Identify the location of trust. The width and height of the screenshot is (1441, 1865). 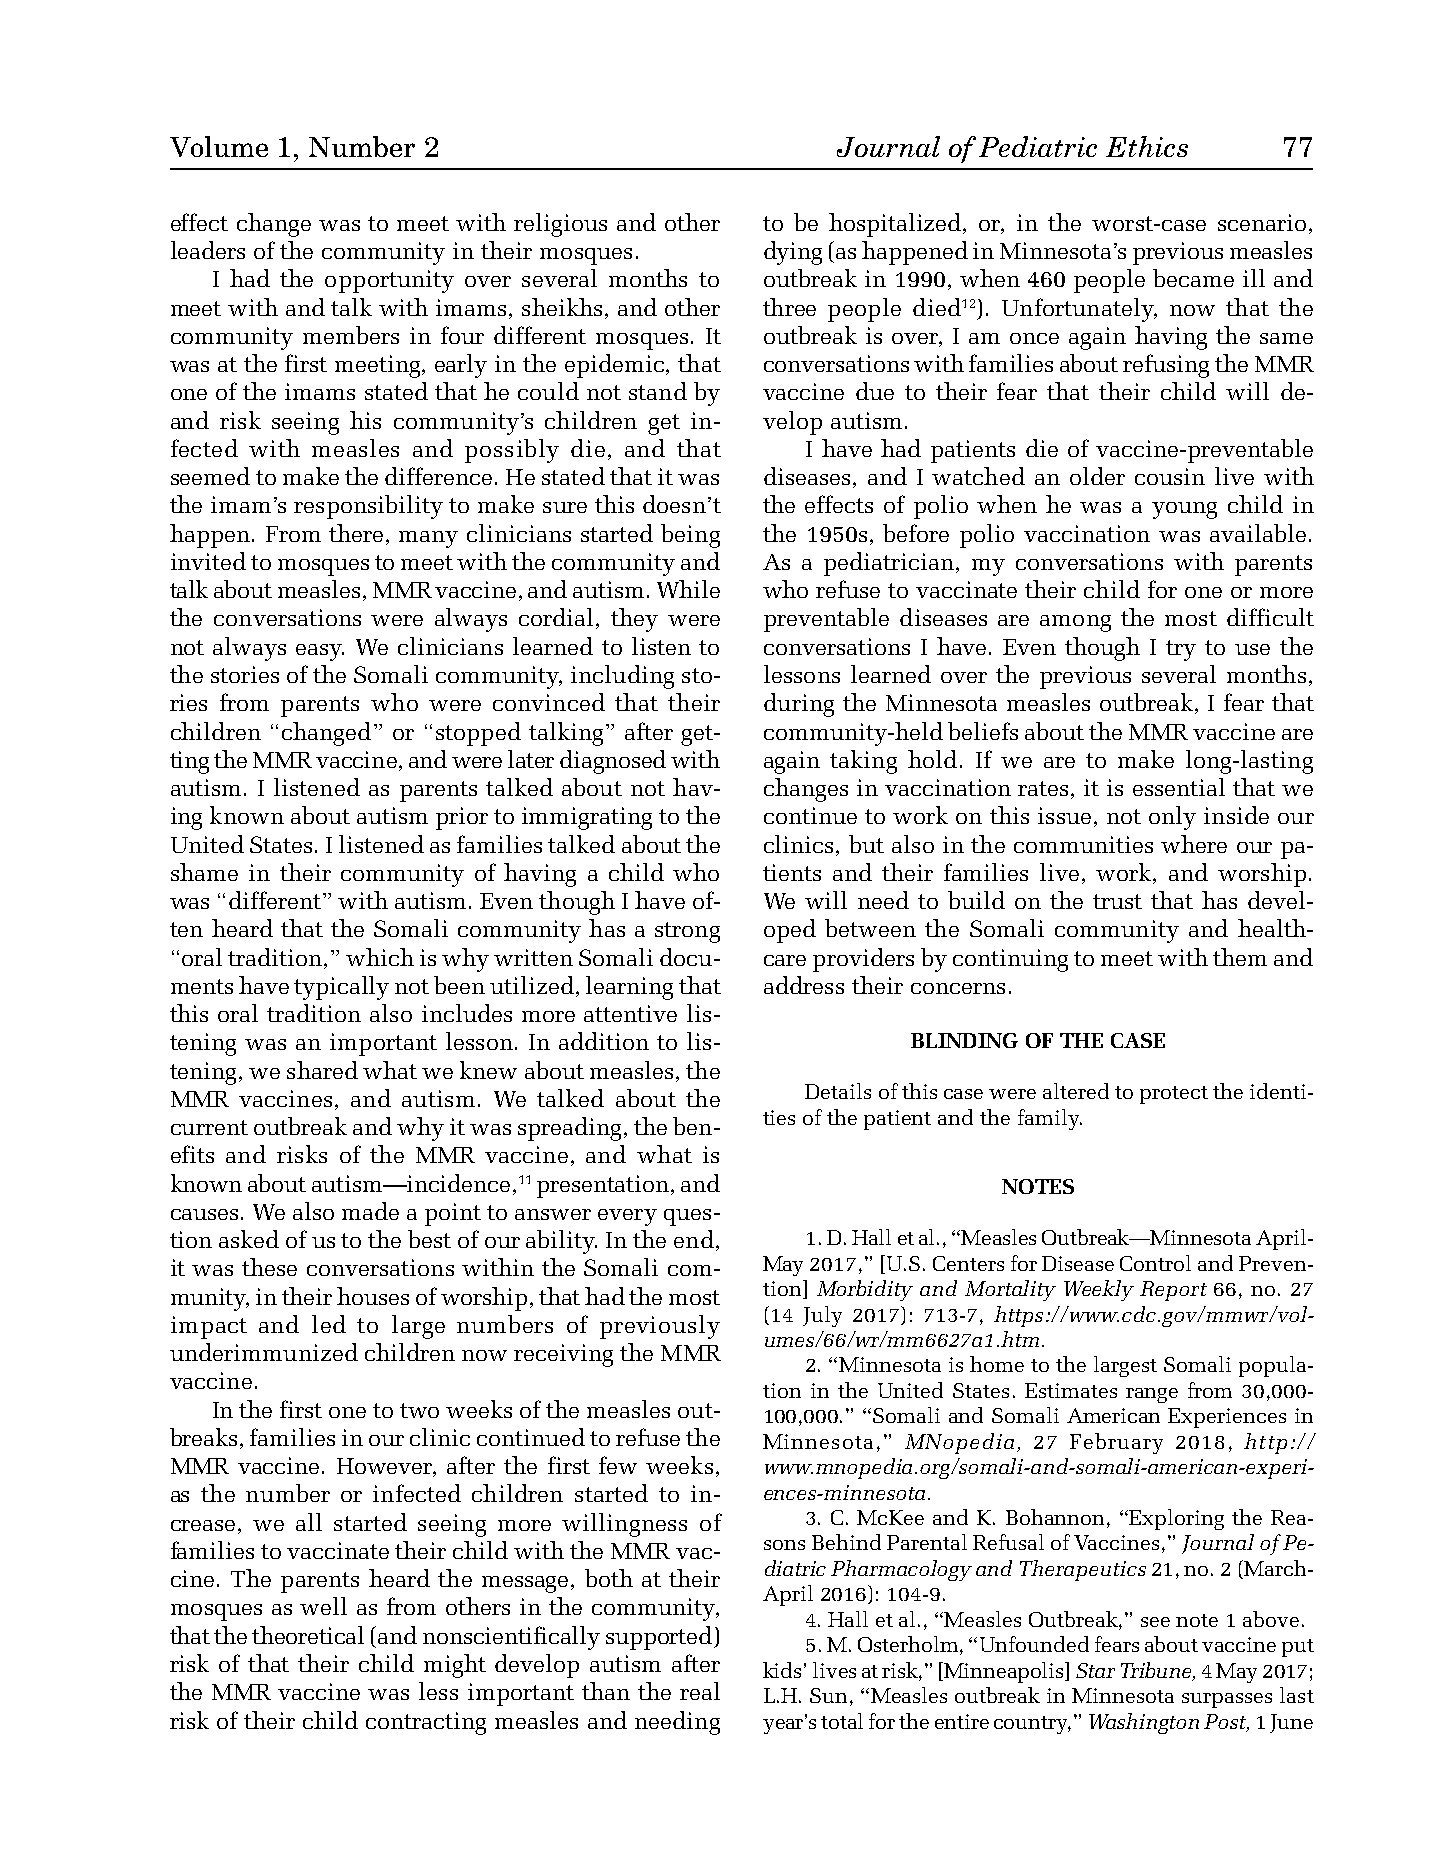
(1117, 901).
